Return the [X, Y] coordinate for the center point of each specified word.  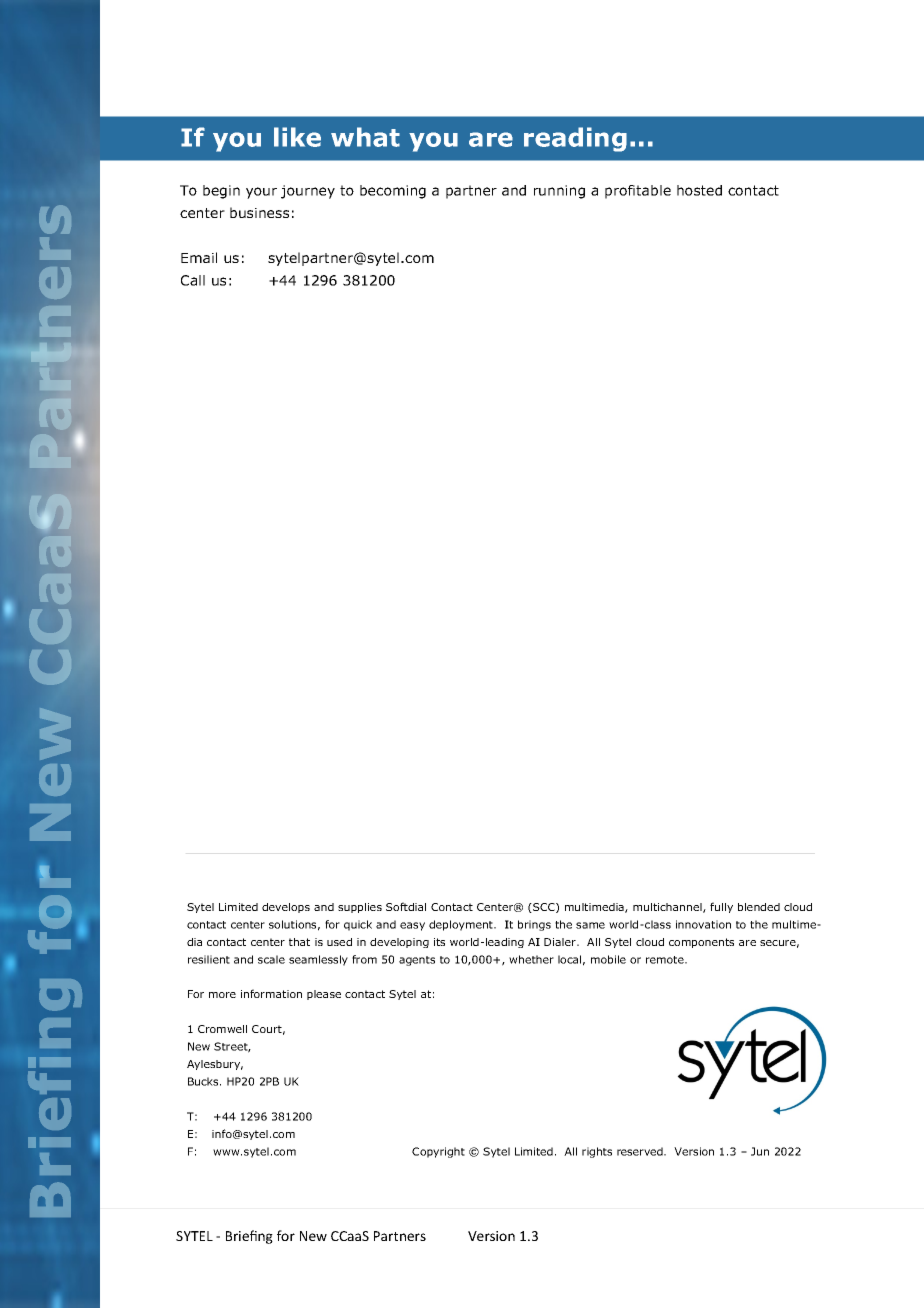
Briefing [249, 1237]
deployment [462, 925]
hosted [699, 190]
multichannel [668, 908]
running [559, 192]
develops [286, 908]
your [261, 193]
